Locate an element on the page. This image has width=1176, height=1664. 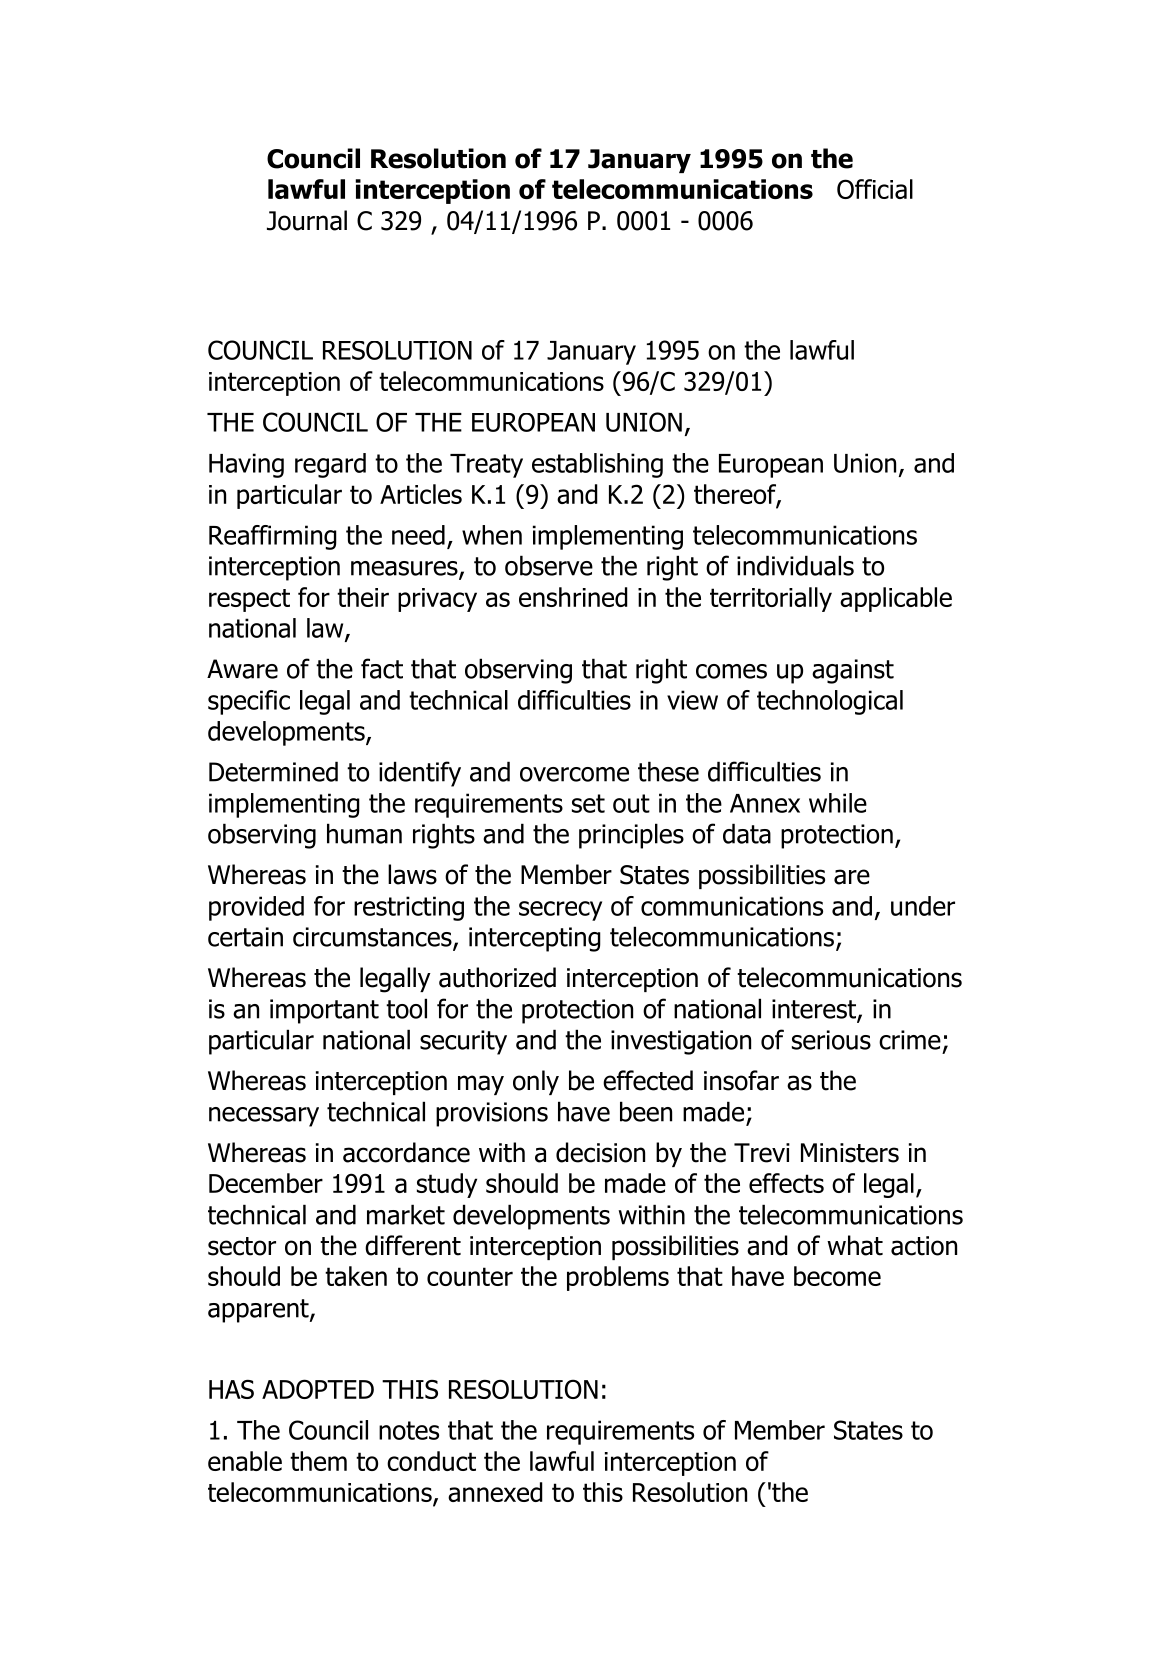
only is located at coordinates (536, 1082).
